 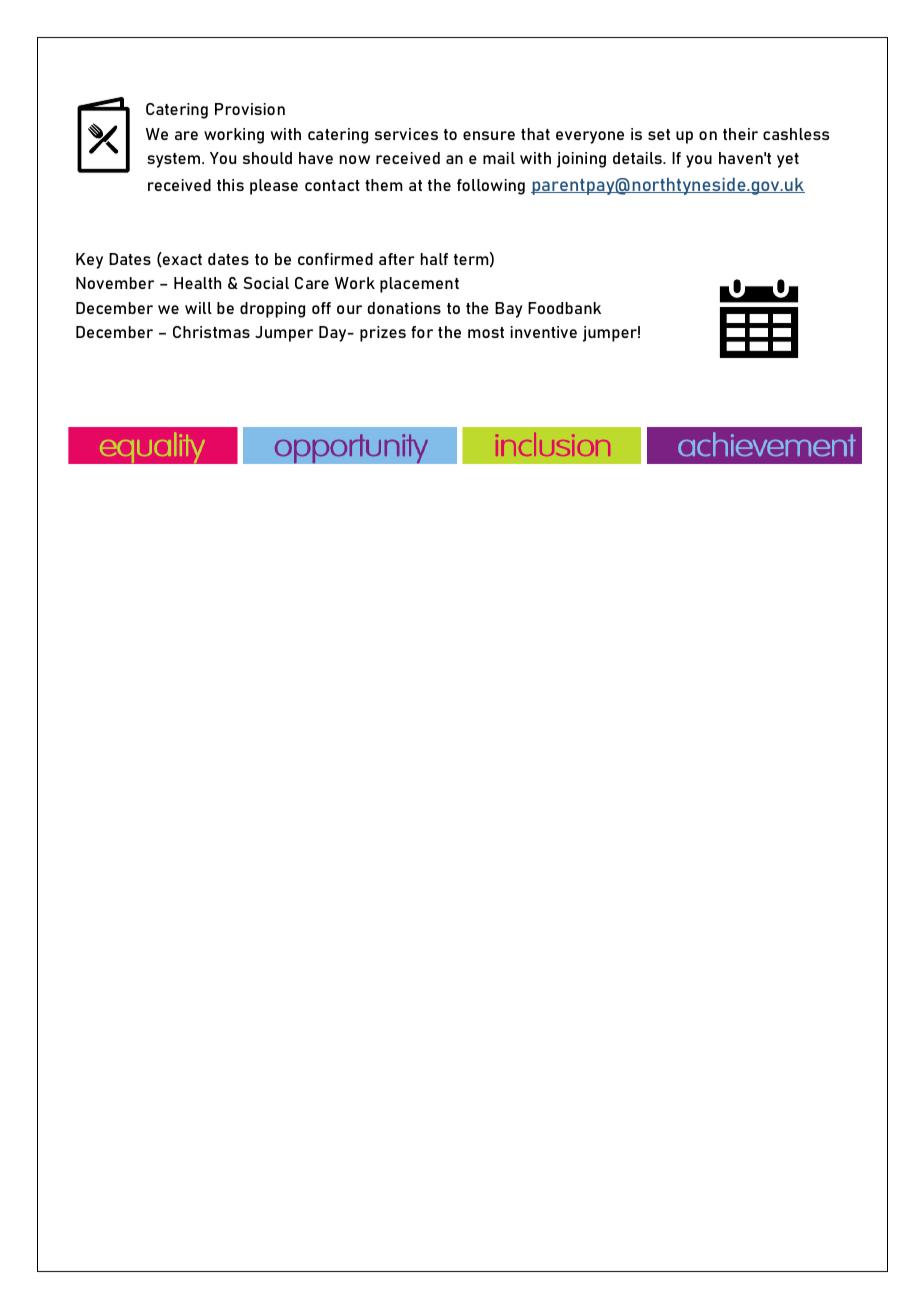 What do you see at coordinates (499, 158) in the document?
I see `mail` at bounding box center [499, 158].
